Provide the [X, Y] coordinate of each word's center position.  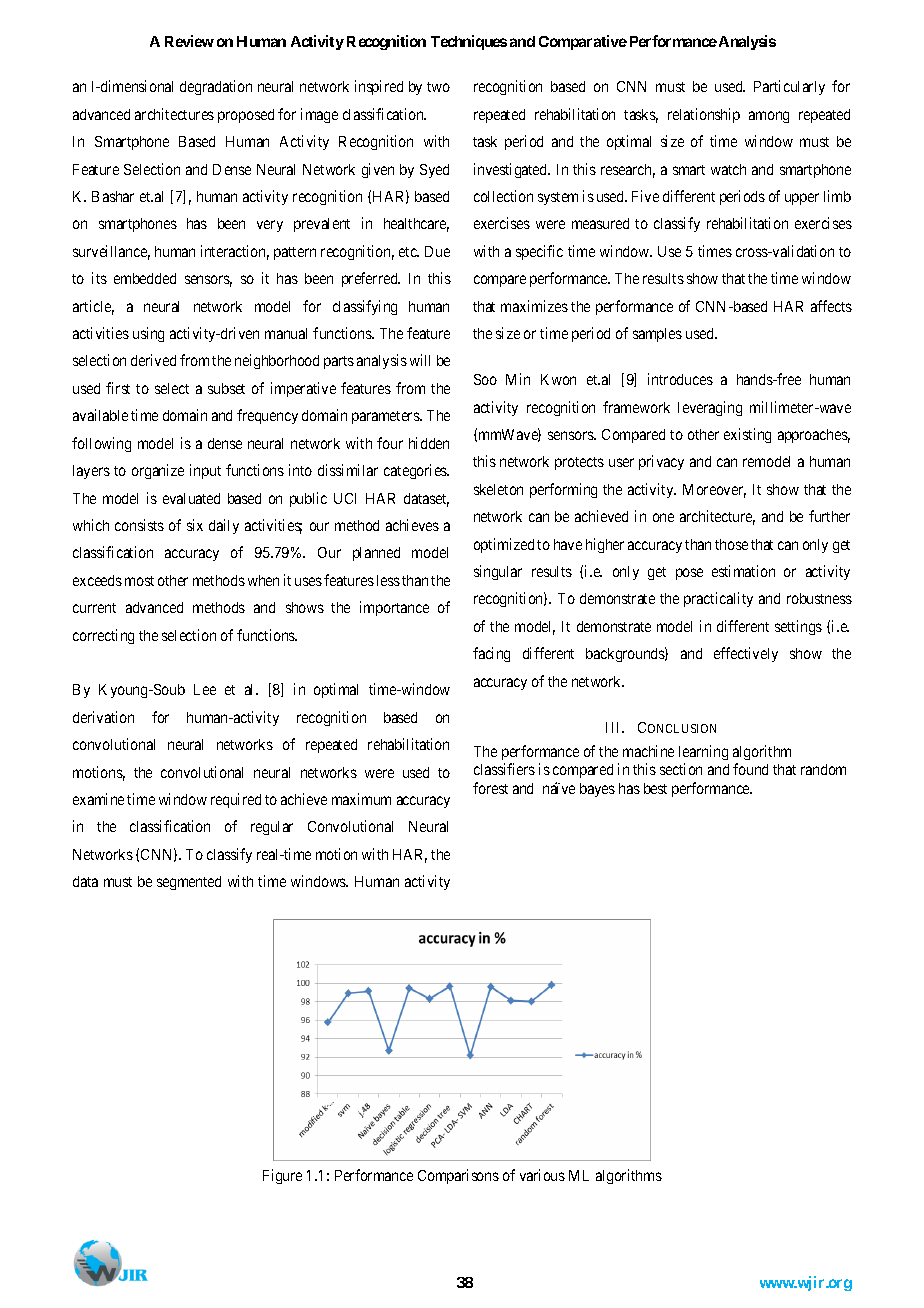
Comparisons [458, 1176]
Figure [282, 1176]
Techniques [469, 42]
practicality [718, 599]
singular [498, 572]
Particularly [789, 87]
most [139, 581]
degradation [216, 87]
